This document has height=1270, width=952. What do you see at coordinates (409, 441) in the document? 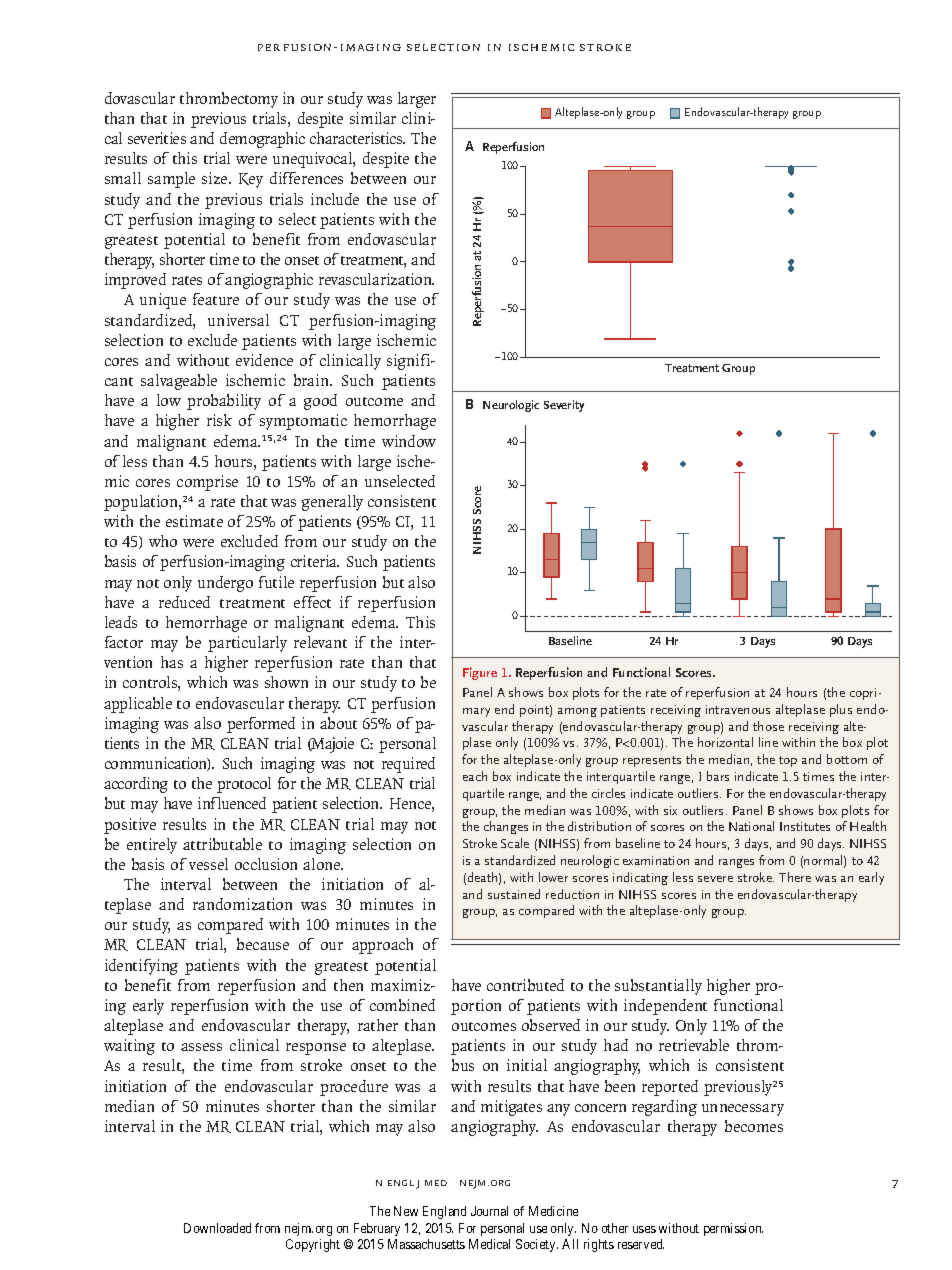
I see `window` at bounding box center [409, 441].
